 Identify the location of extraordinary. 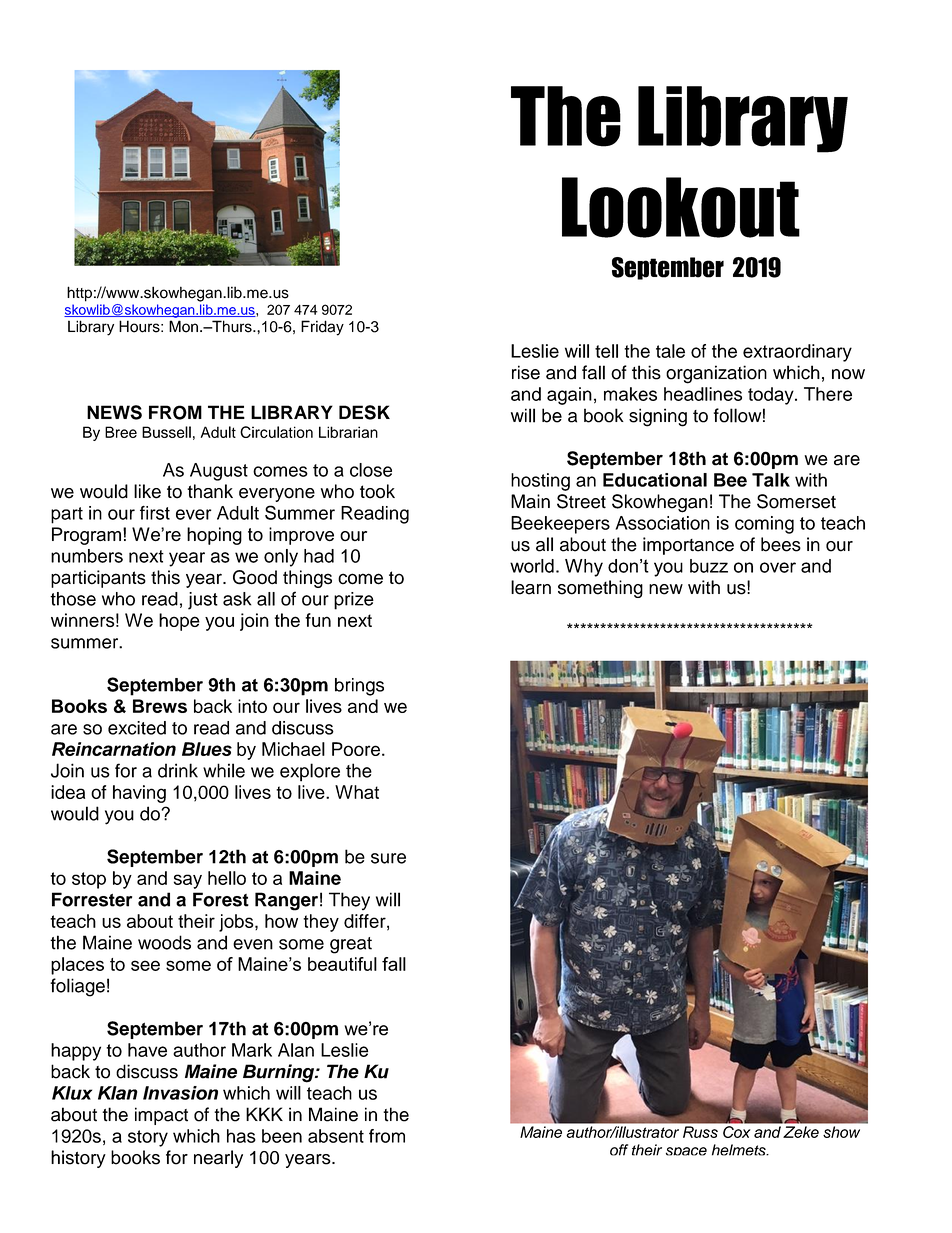
(797, 353).
